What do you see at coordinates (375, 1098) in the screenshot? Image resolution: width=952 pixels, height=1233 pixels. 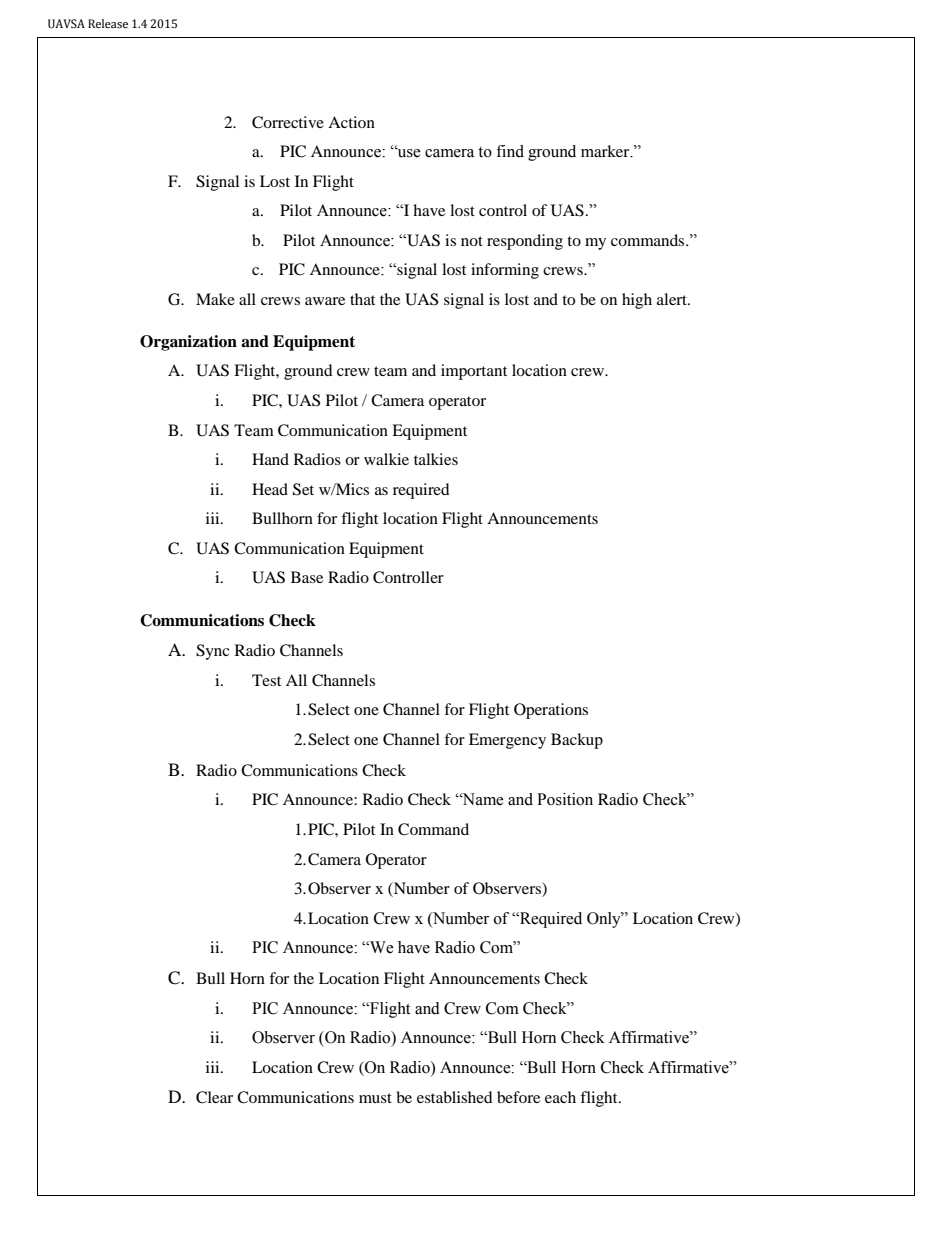 I see `must` at bounding box center [375, 1098].
